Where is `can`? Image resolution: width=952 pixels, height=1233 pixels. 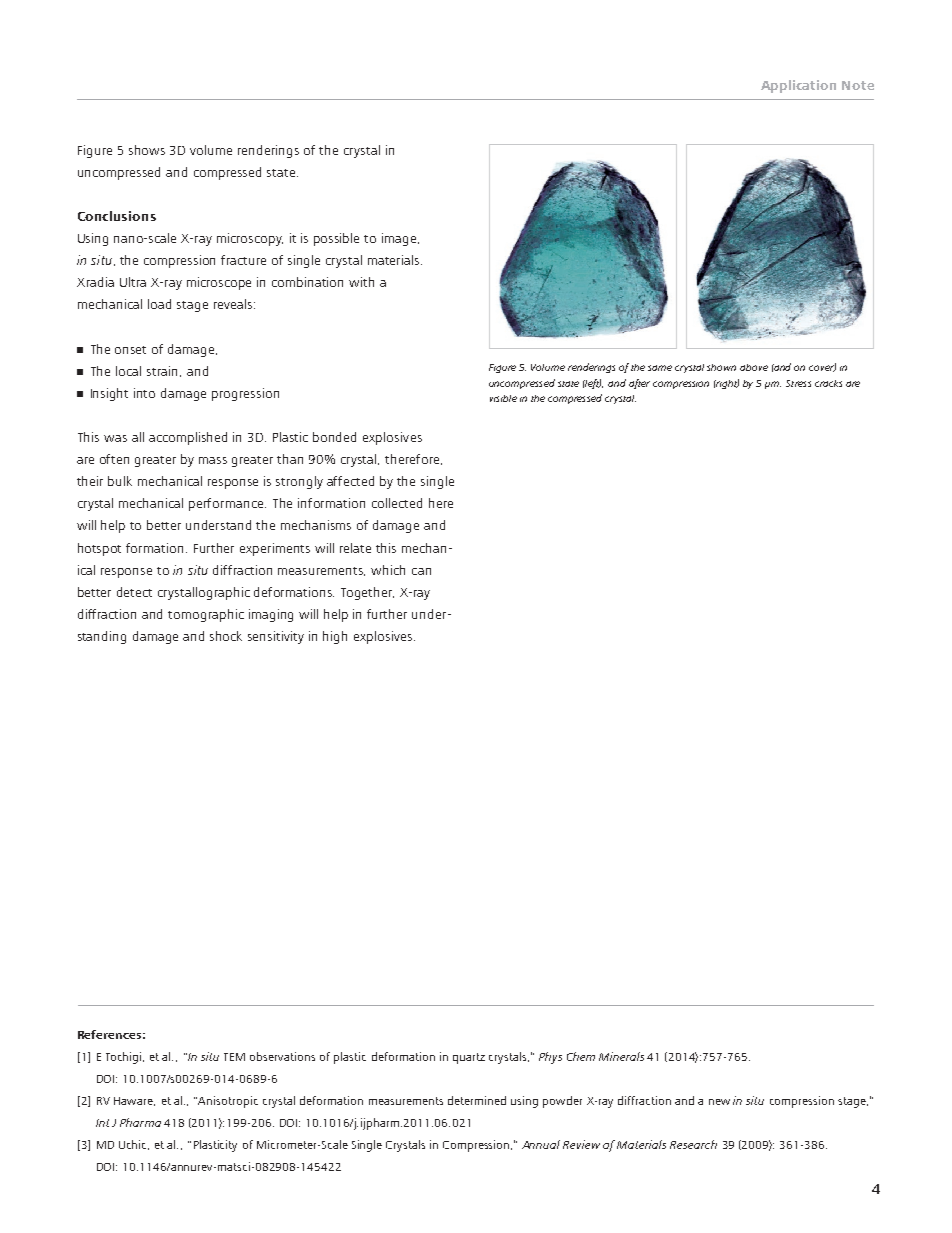
can is located at coordinates (421, 571).
